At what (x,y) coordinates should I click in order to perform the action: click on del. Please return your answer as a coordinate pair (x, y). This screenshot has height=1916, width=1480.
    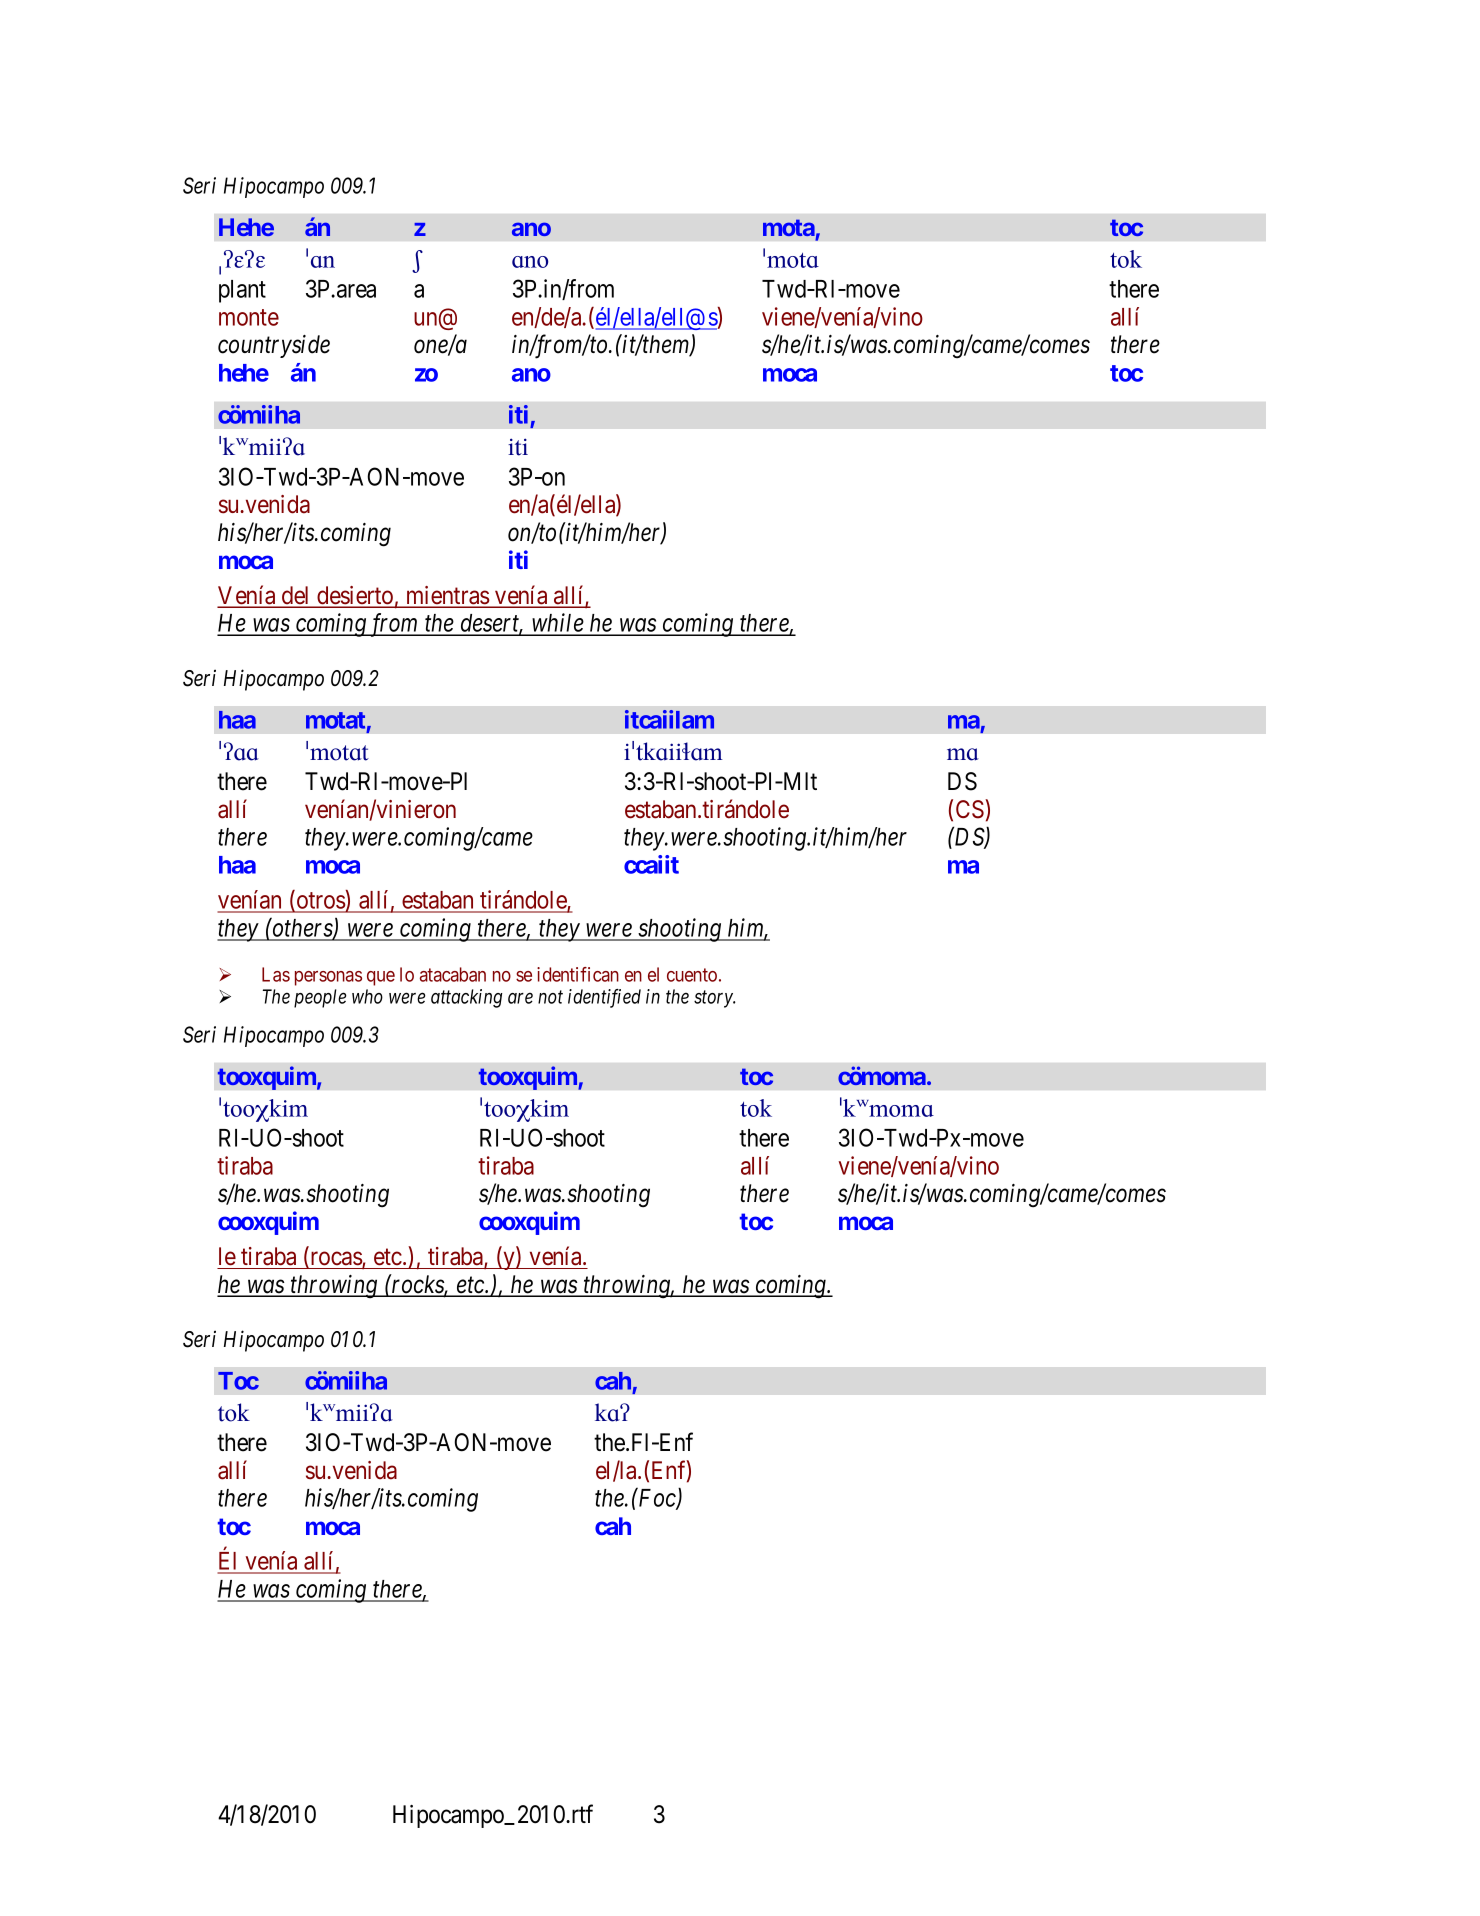
    Looking at the image, I should click on (296, 596).
